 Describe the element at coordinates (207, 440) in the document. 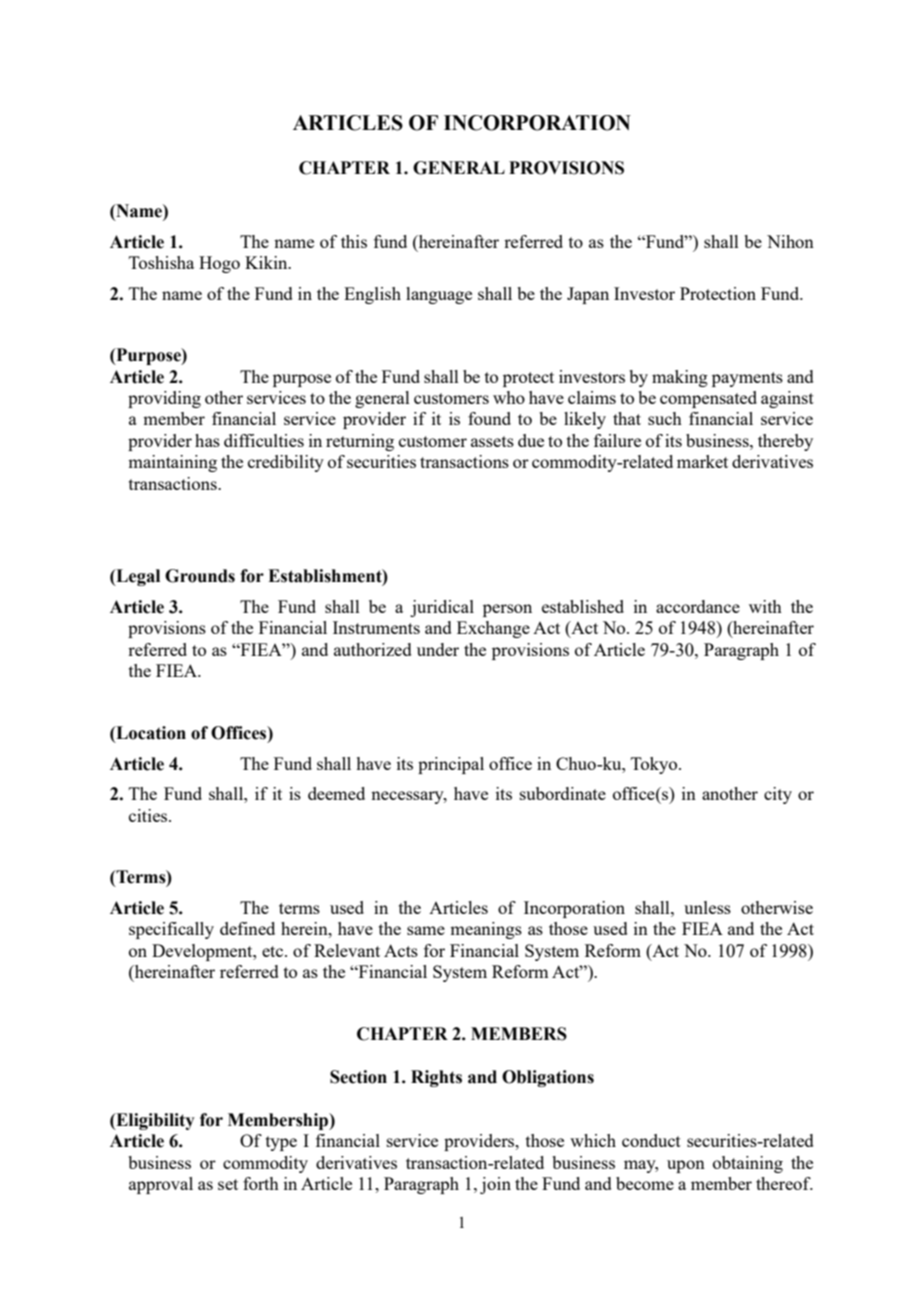

I see `has` at that location.
